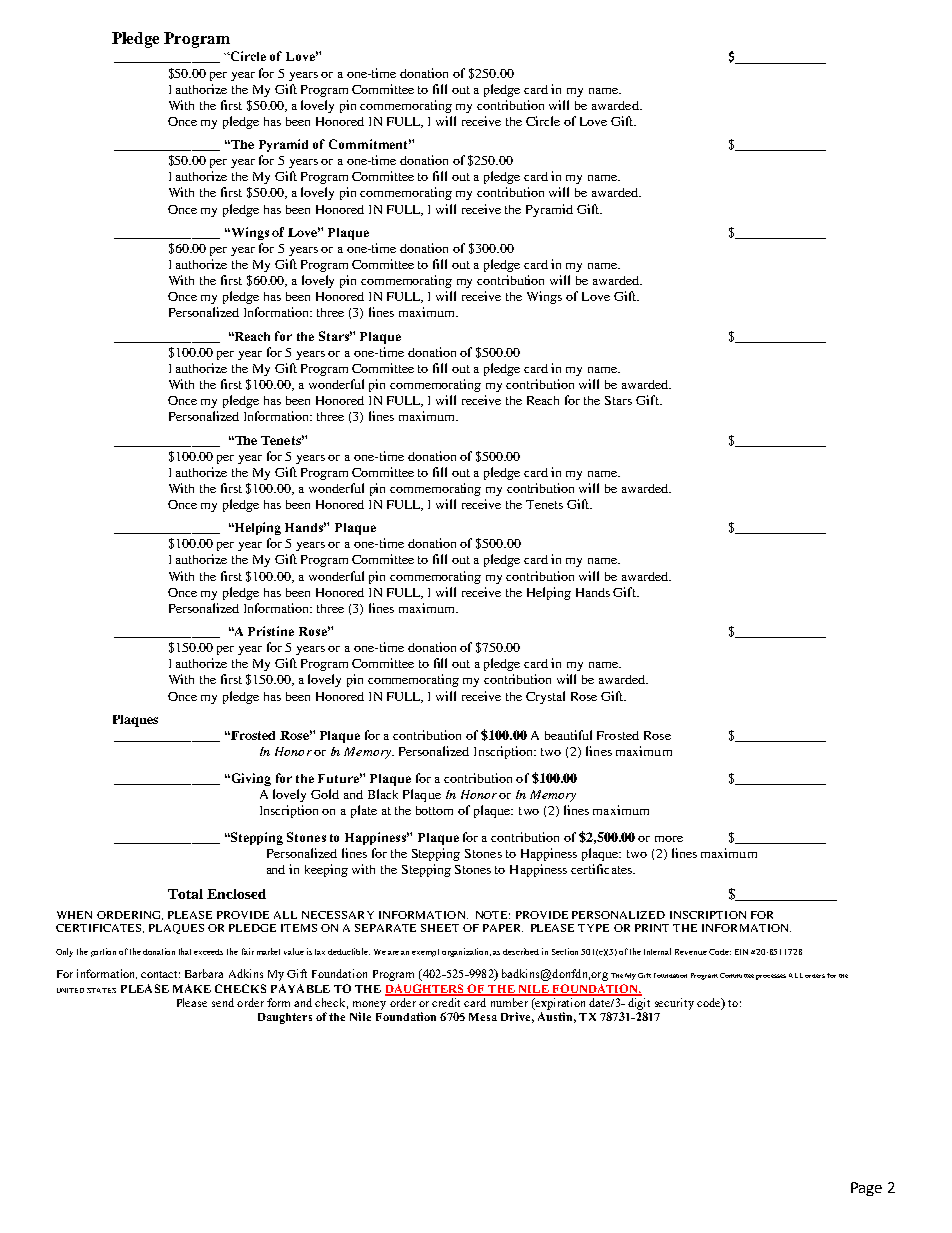 The image size is (952, 1233). I want to click on security, so click(674, 1004).
